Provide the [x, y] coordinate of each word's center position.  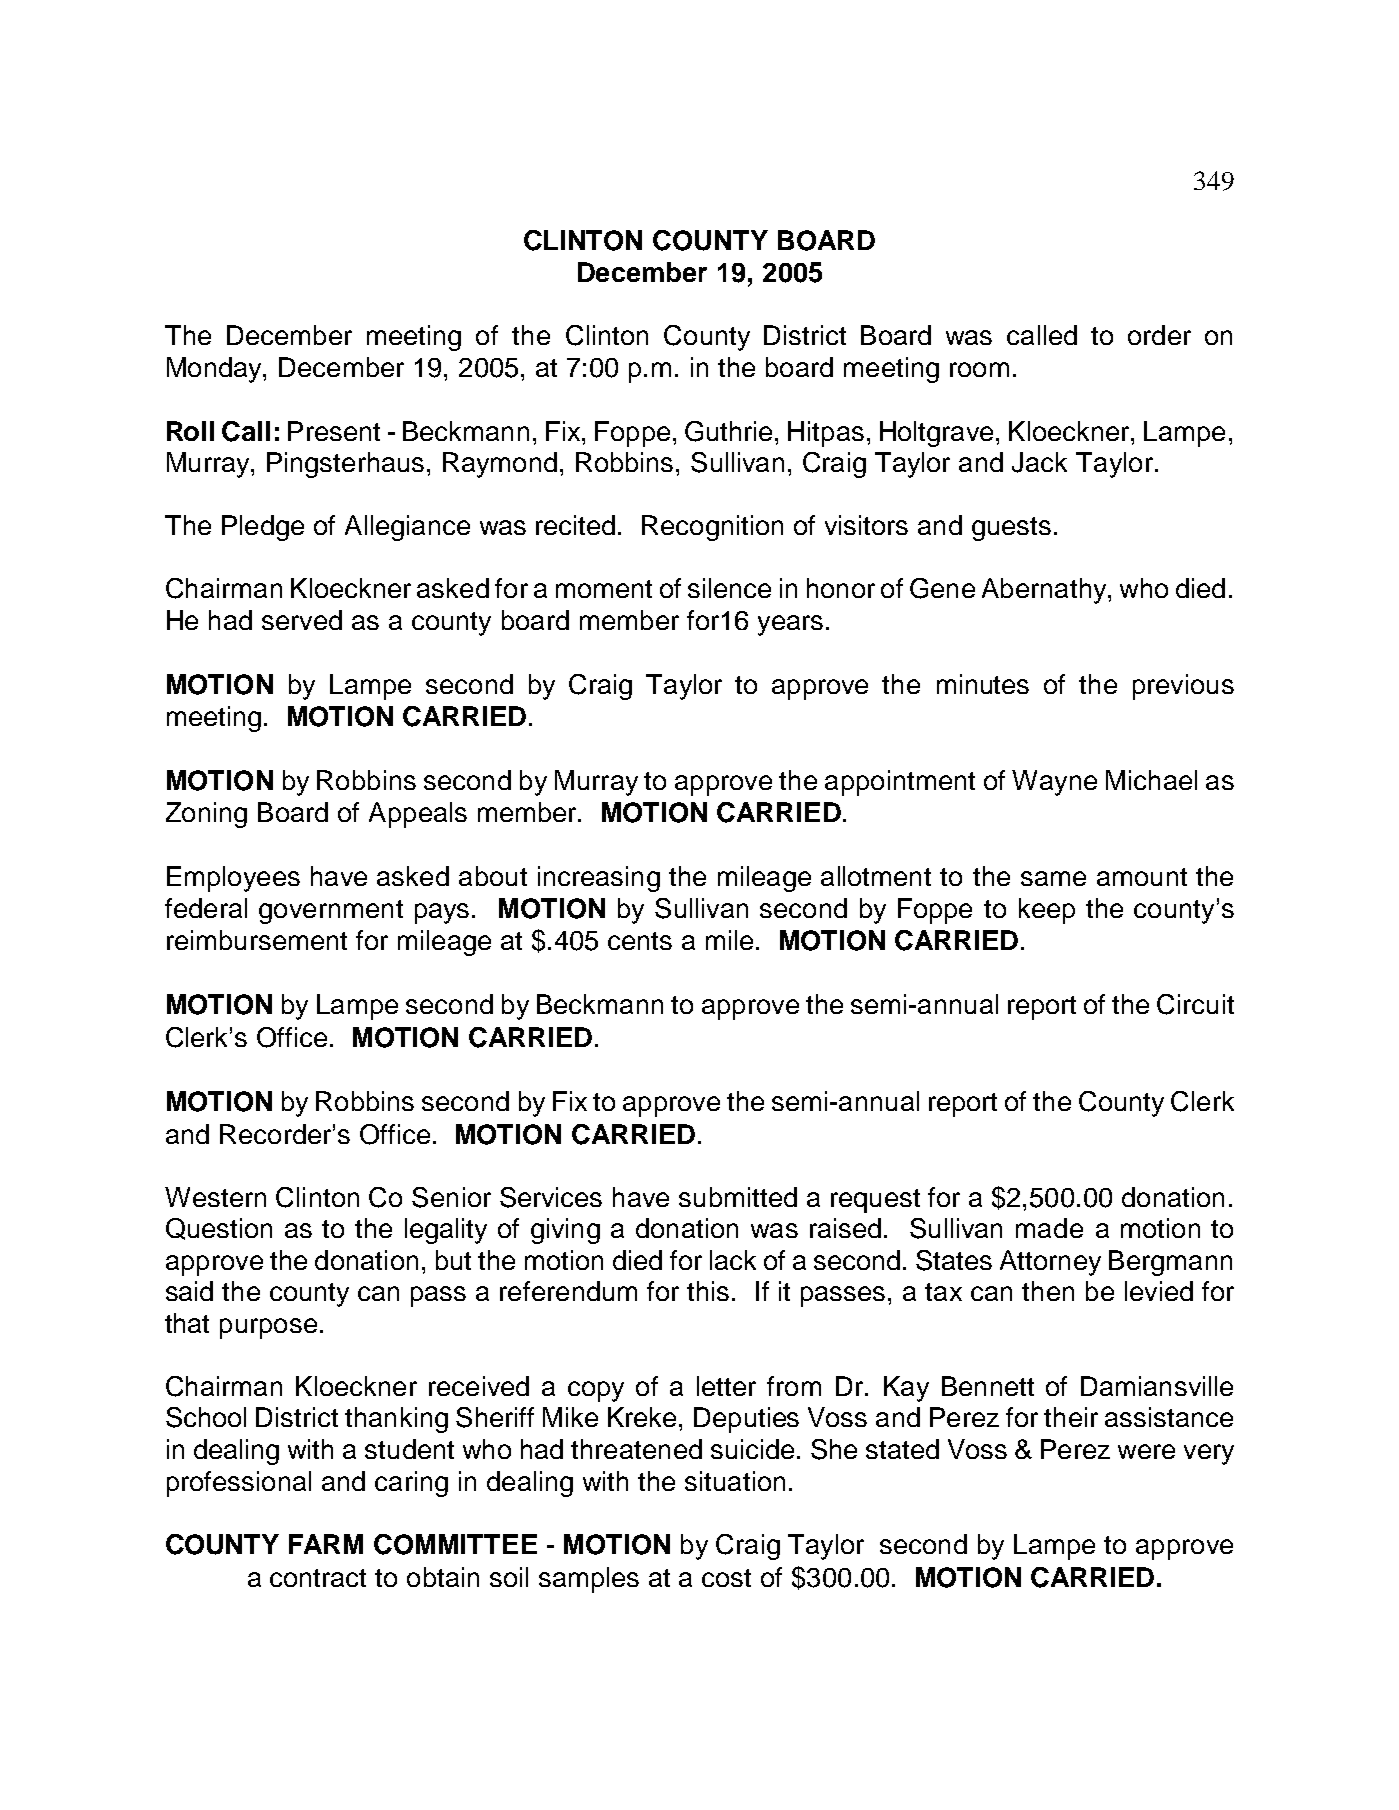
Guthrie [730, 431]
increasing [599, 879]
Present [334, 431]
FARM [326, 1544]
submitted [738, 1197]
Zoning [206, 815]
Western [215, 1197]
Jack [1039, 462]
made [1049, 1228]
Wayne [1054, 783]
